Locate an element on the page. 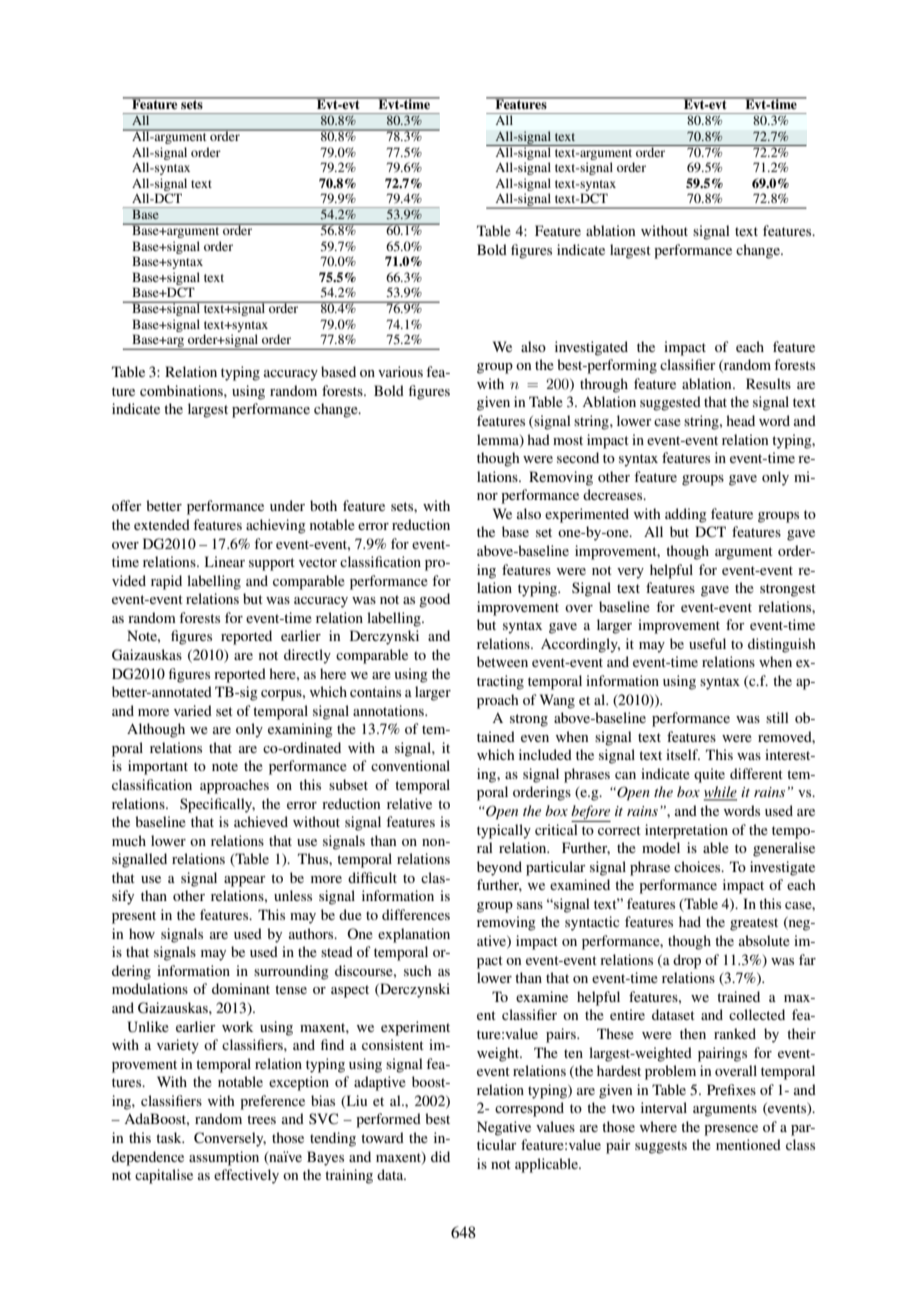  Linear is located at coordinates (225, 561).
